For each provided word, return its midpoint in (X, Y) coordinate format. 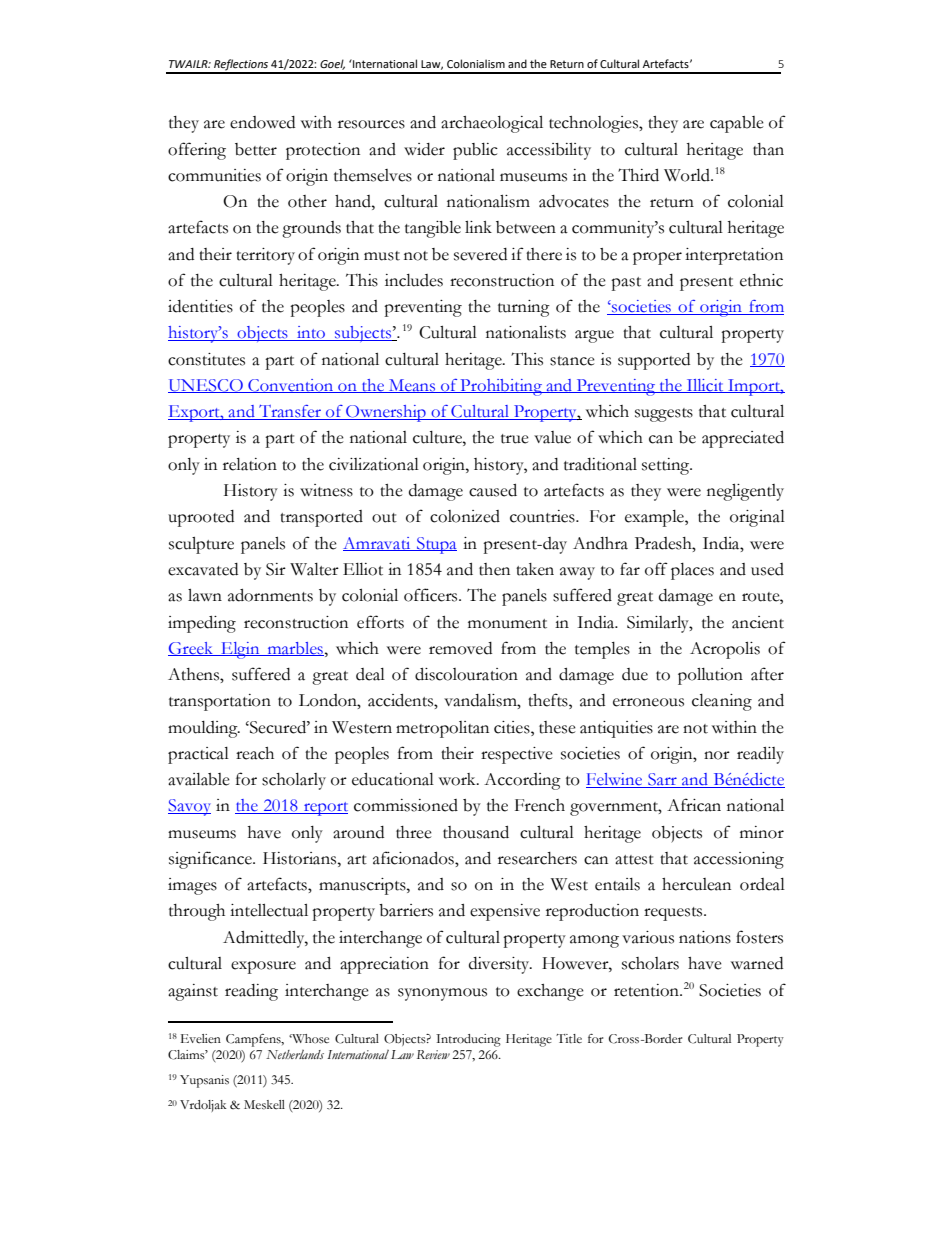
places (692, 571)
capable (737, 124)
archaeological (492, 124)
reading (251, 992)
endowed (262, 122)
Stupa (436, 545)
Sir (276, 569)
